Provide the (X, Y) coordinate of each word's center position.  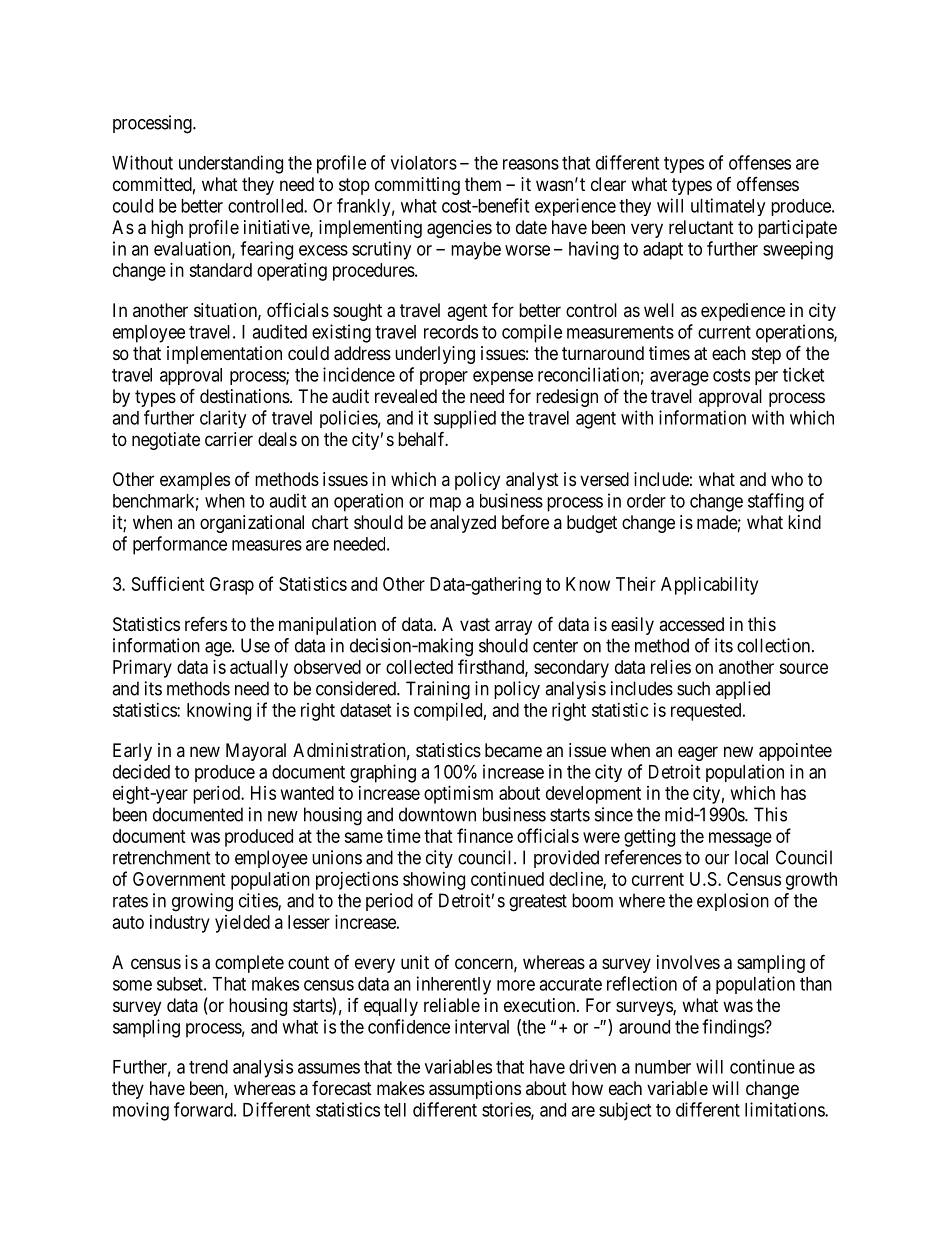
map (445, 504)
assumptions (475, 1090)
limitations (785, 1109)
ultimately (728, 207)
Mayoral (256, 752)
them (483, 184)
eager (698, 753)
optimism (458, 795)
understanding (231, 164)
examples (195, 481)
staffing (776, 502)
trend (208, 1067)
